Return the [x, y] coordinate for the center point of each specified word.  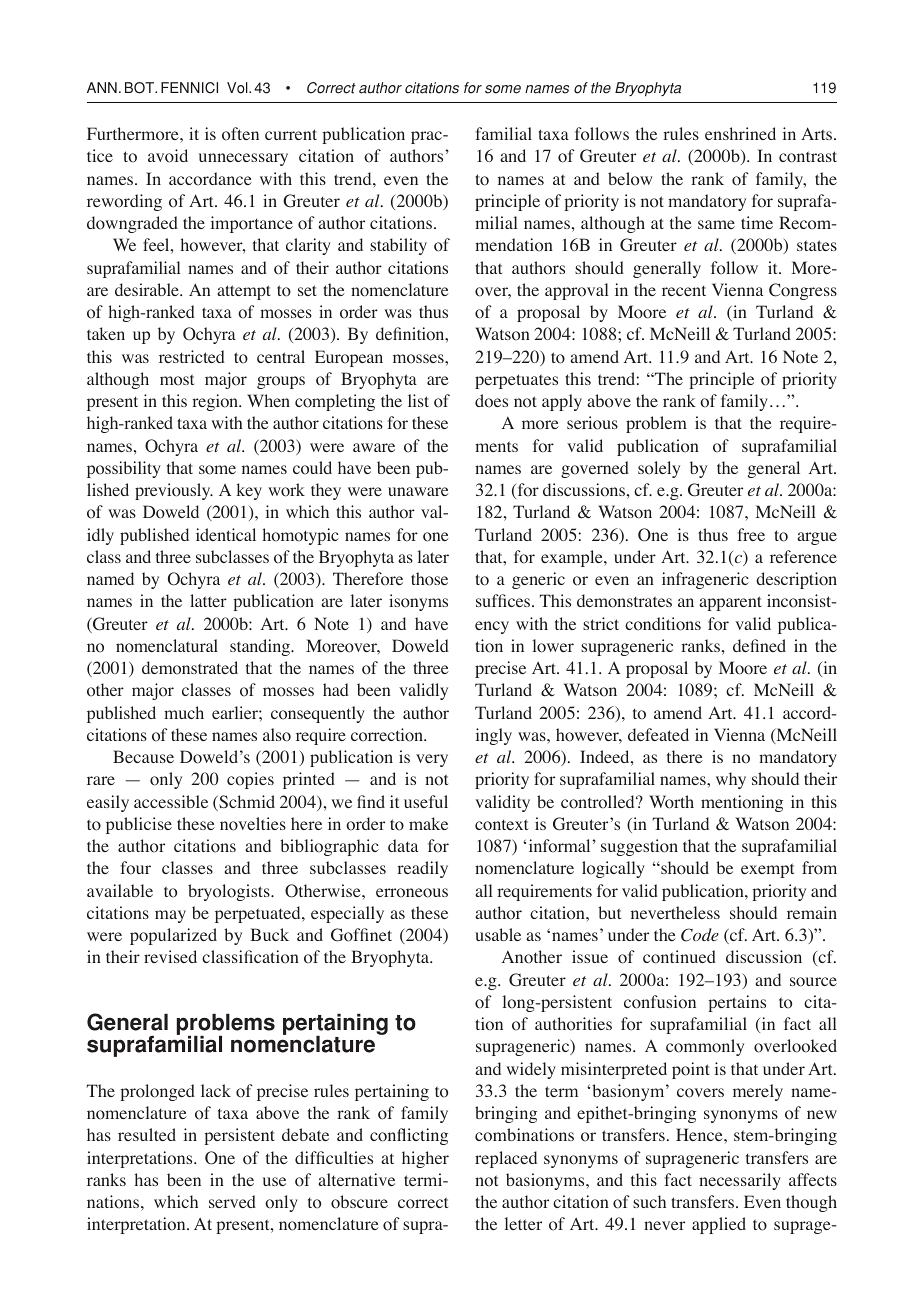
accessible [171, 801]
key [249, 491]
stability [398, 246]
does [491, 401]
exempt [767, 870]
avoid [168, 156]
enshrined [740, 133]
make [428, 823]
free [751, 534]
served [232, 1201]
